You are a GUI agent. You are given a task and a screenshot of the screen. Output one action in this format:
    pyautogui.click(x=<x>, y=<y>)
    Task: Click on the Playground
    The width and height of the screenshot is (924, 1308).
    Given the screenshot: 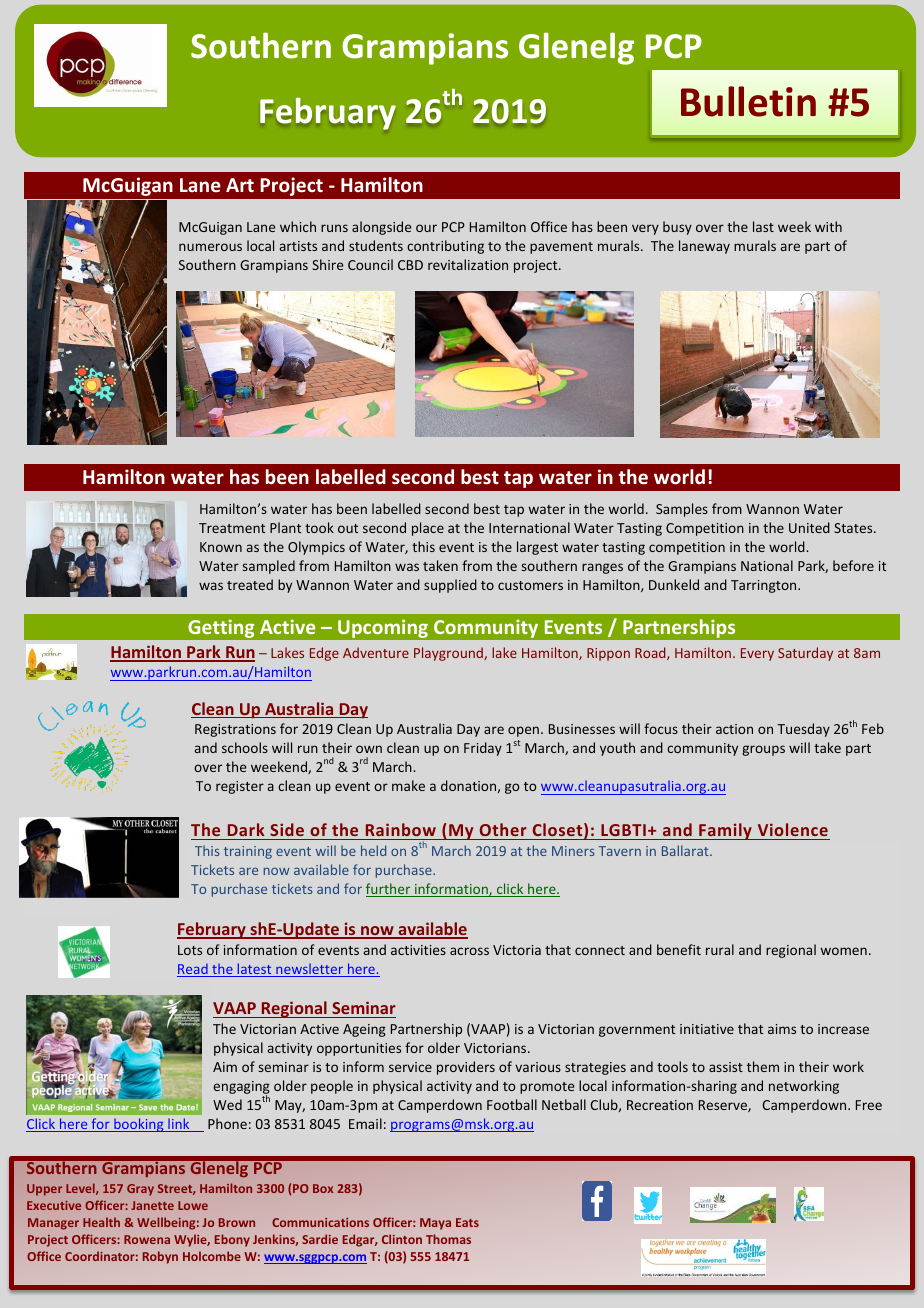 What is the action you would take?
    pyautogui.click(x=449, y=654)
